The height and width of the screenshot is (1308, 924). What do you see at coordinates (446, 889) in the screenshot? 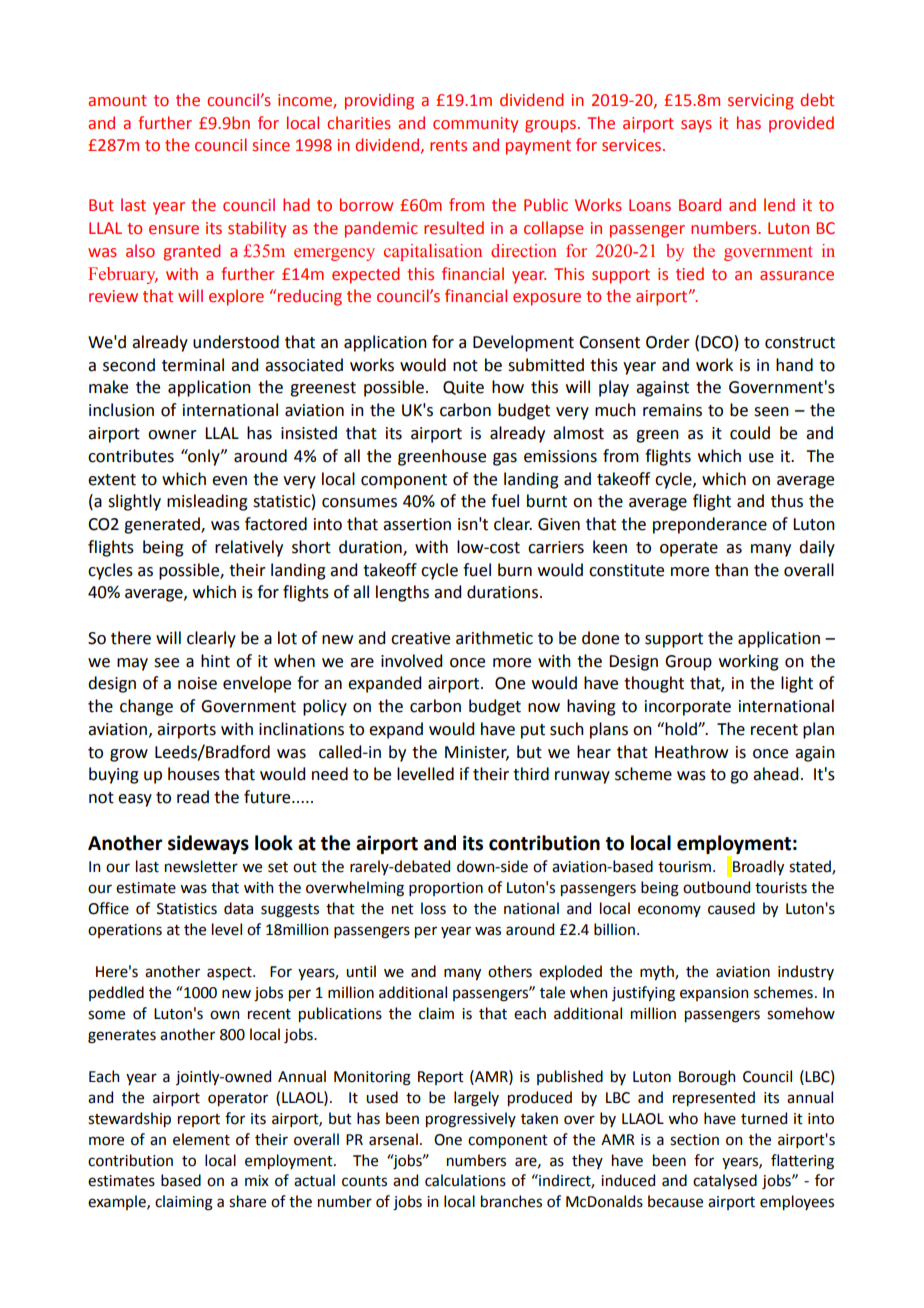
I see `proportion` at bounding box center [446, 889].
